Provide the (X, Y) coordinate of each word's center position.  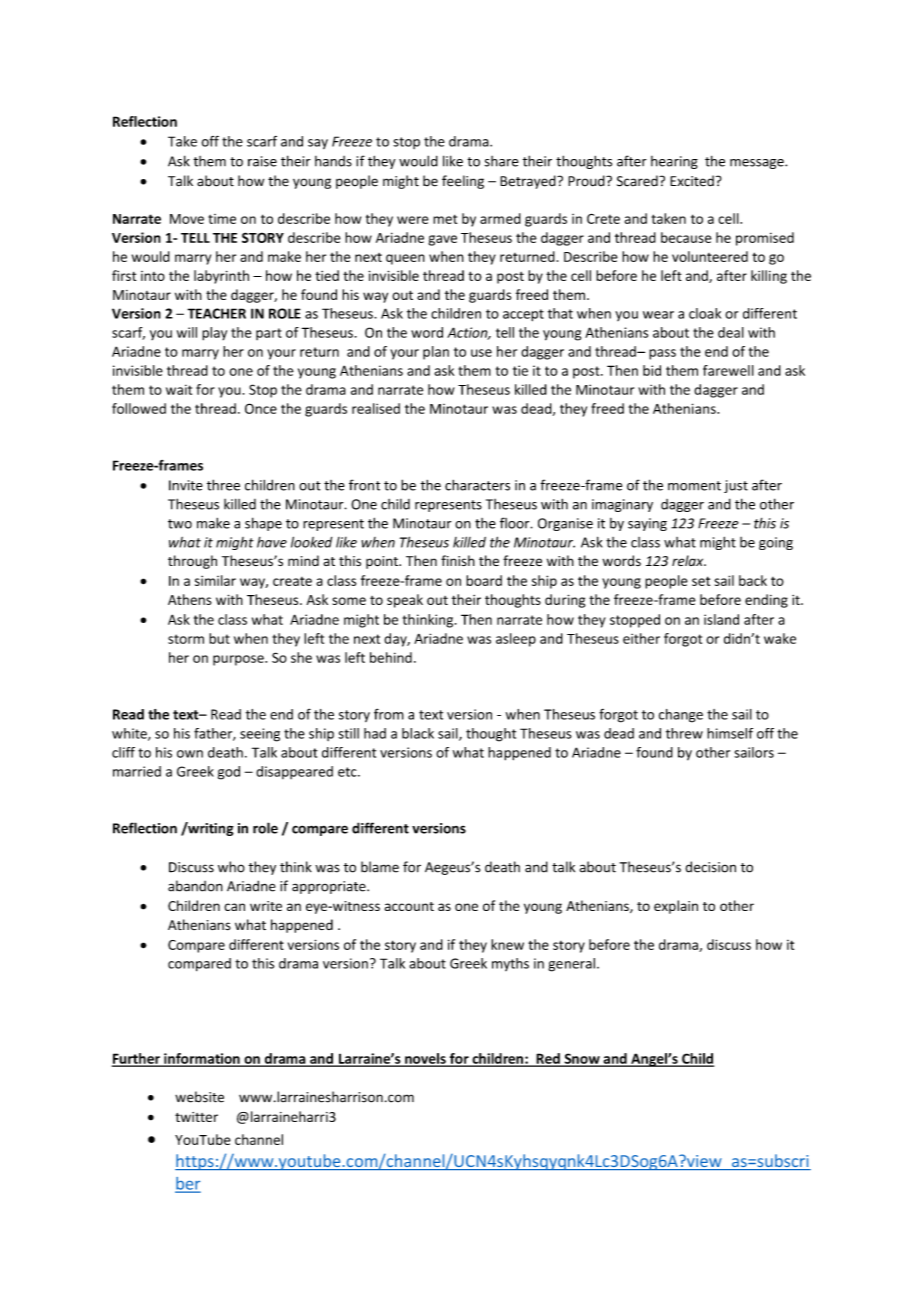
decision (710, 867)
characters (477, 485)
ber (188, 1184)
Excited (692, 181)
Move (187, 219)
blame (380, 867)
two (180, 524)
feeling (463, 182)
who (231, 867)
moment (694, 486)
